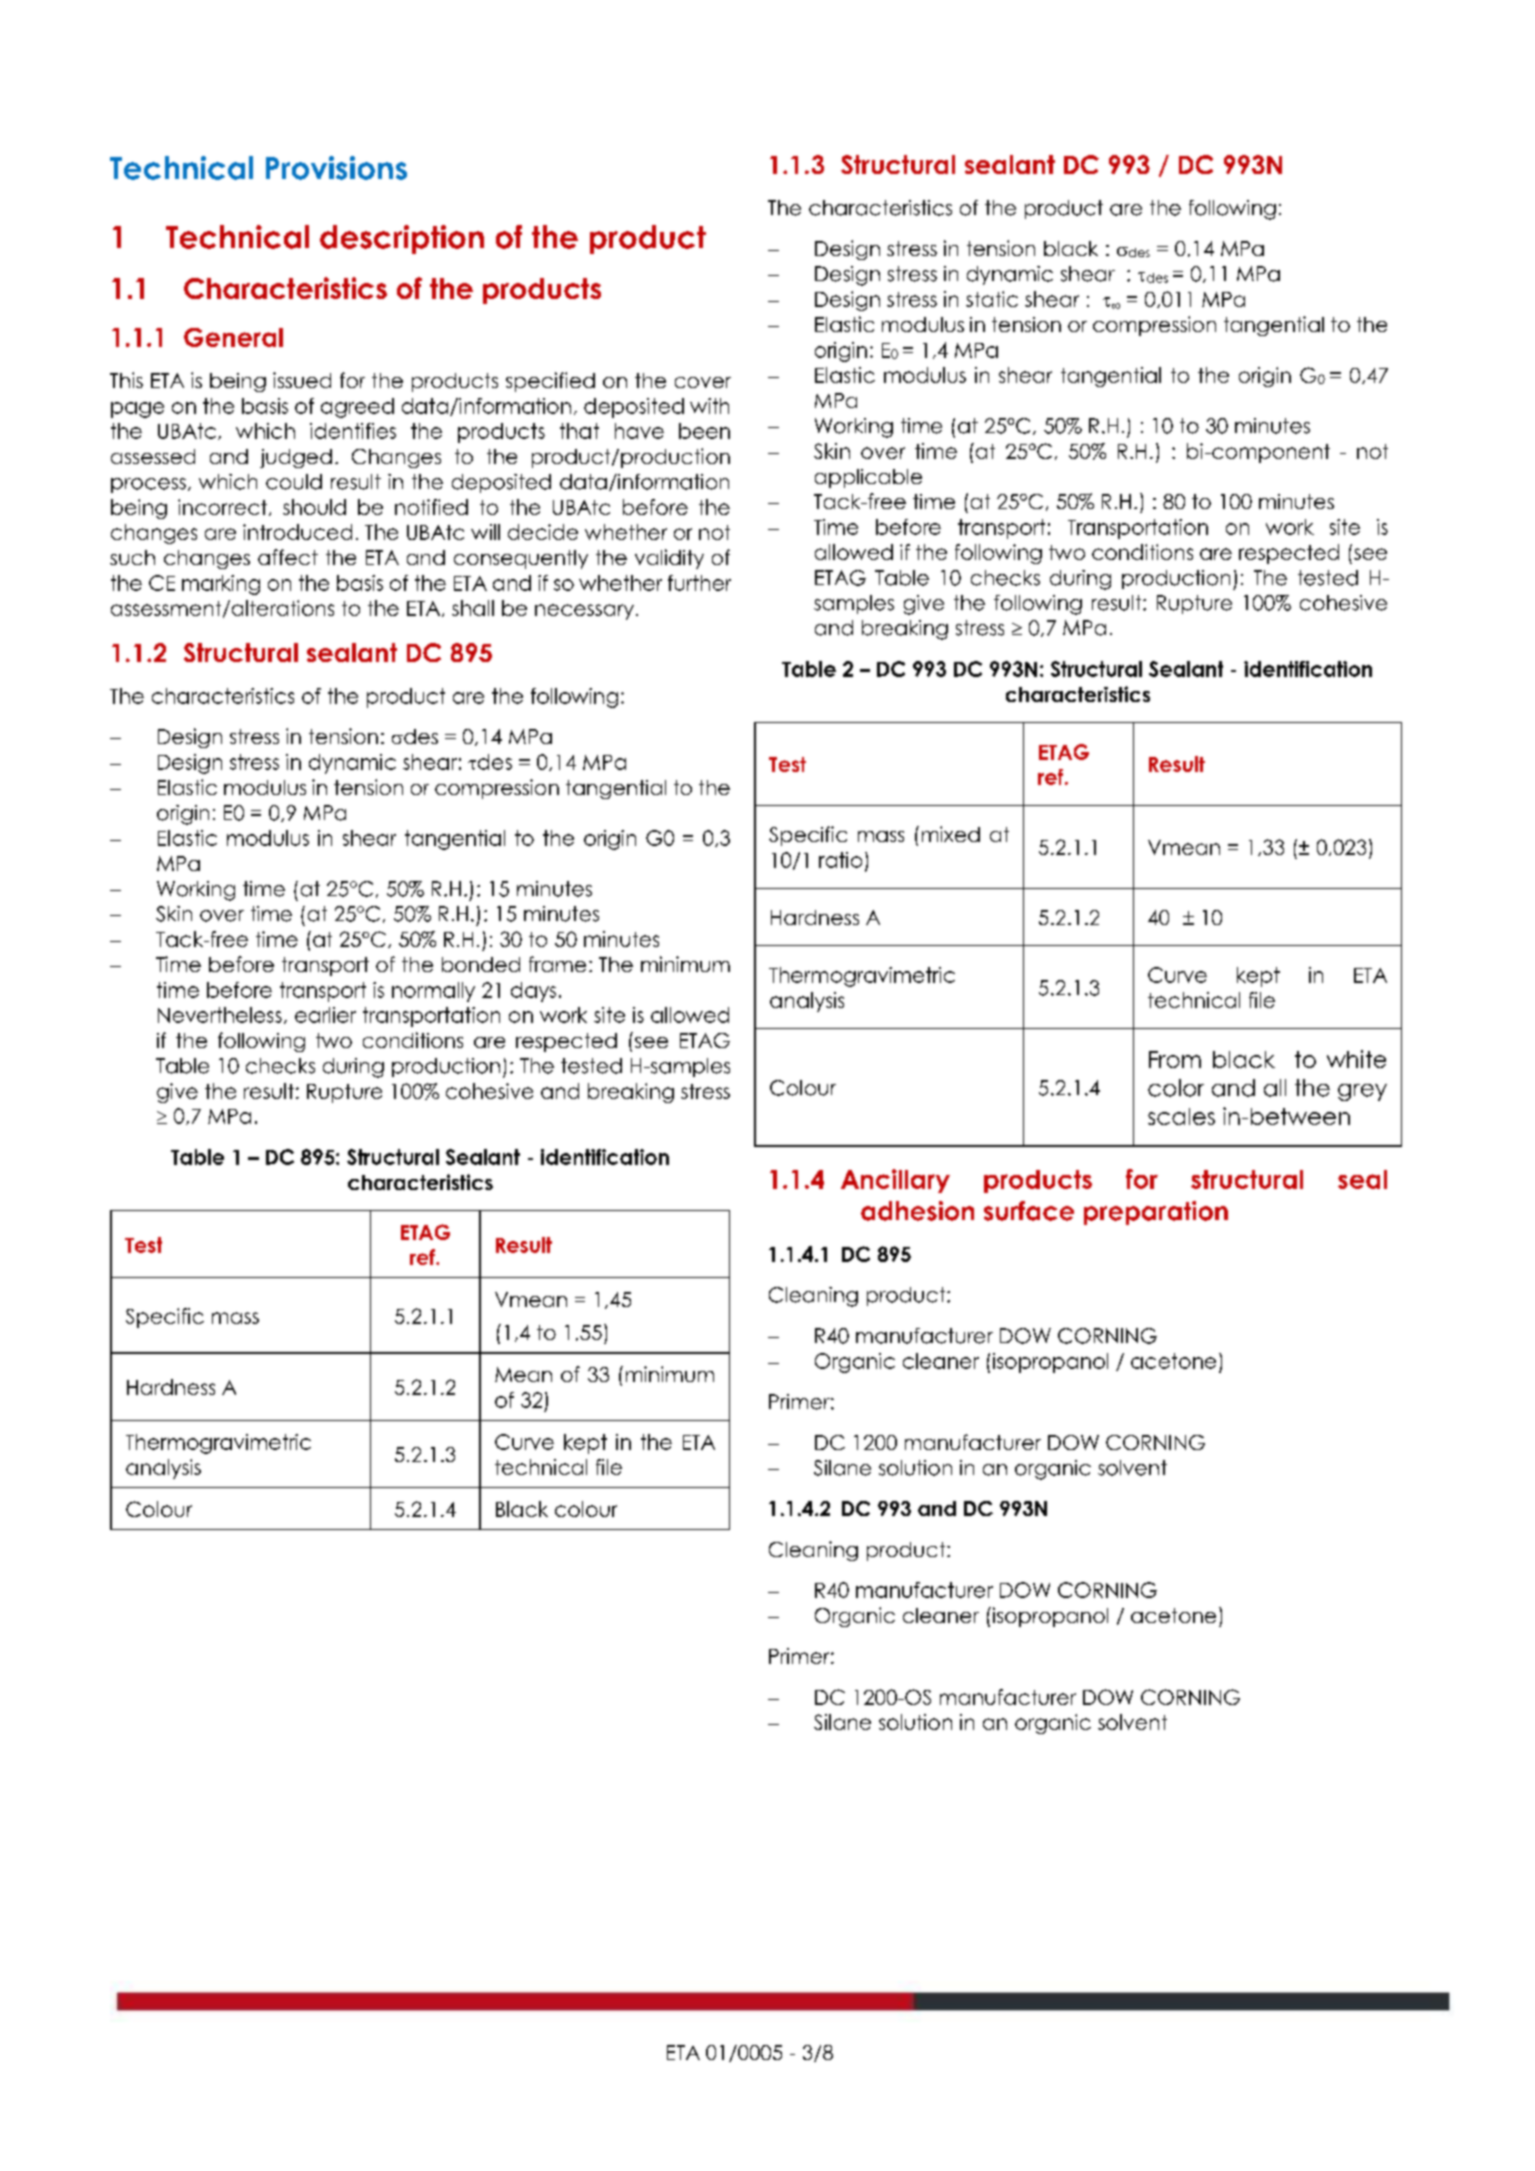 The height and width of the screenshot is (2171, 1535). Describe the element at coordinates (296, 458) in the screenshot. I see `judged` at that location.
